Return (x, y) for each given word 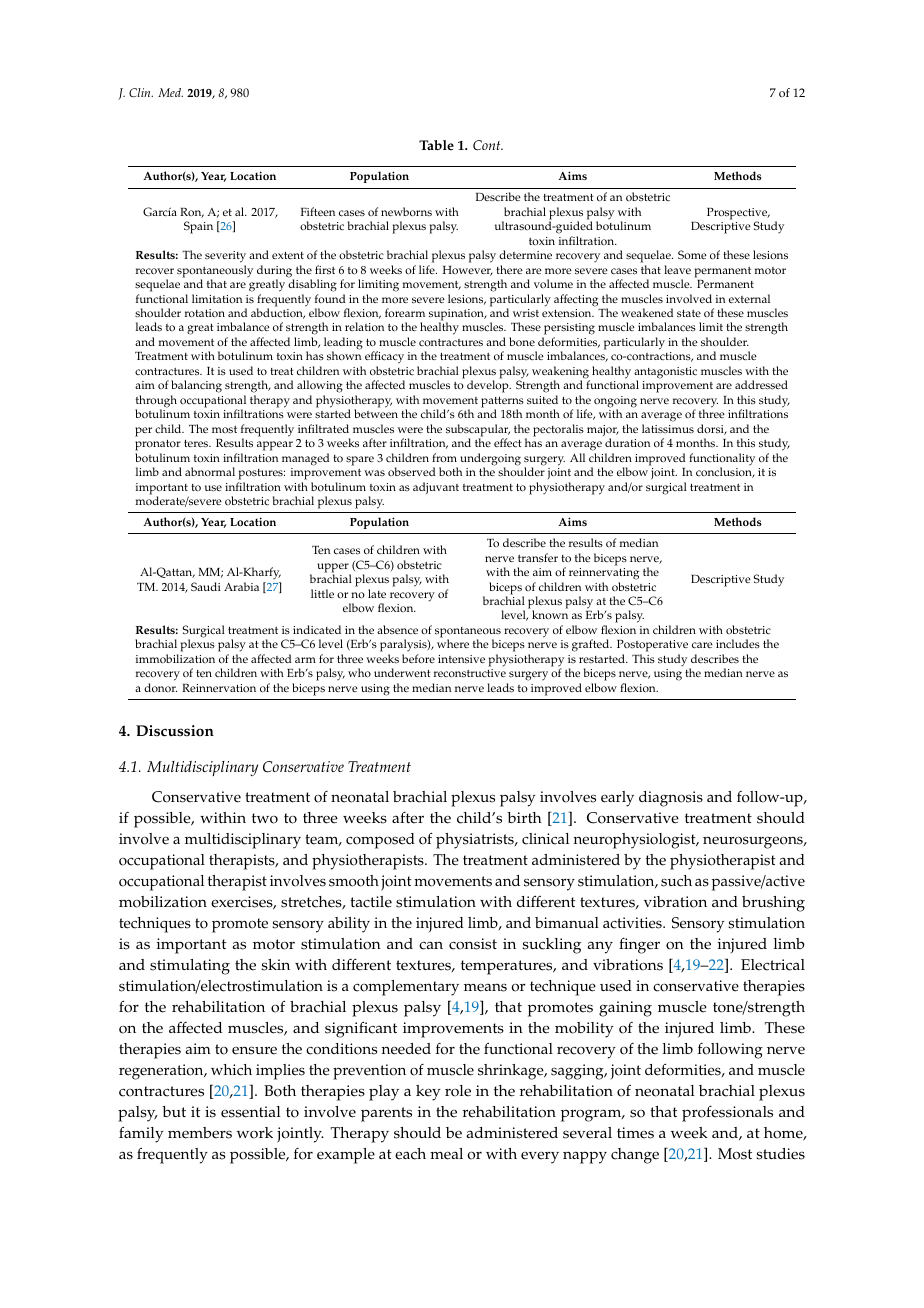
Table (436, 145)
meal (446, 1154)
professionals (727, 1113)
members (200, 1133)
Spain (198, 227)
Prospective (738, 215)
